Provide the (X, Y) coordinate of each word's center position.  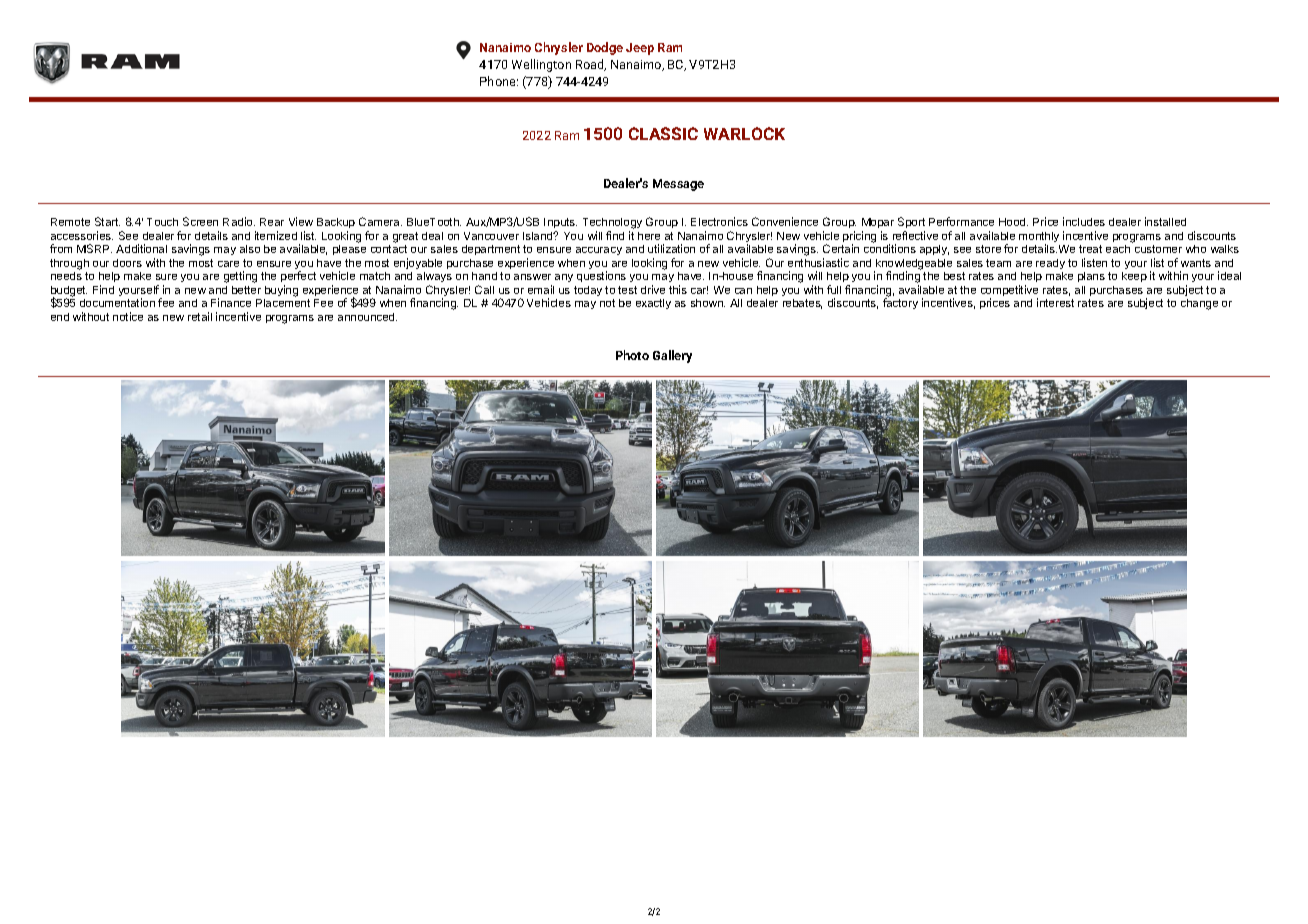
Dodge (605, 48)
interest (1055, 302)
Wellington (541, 65)
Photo (632, 355)
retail (200, 316)
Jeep (640, 49)
